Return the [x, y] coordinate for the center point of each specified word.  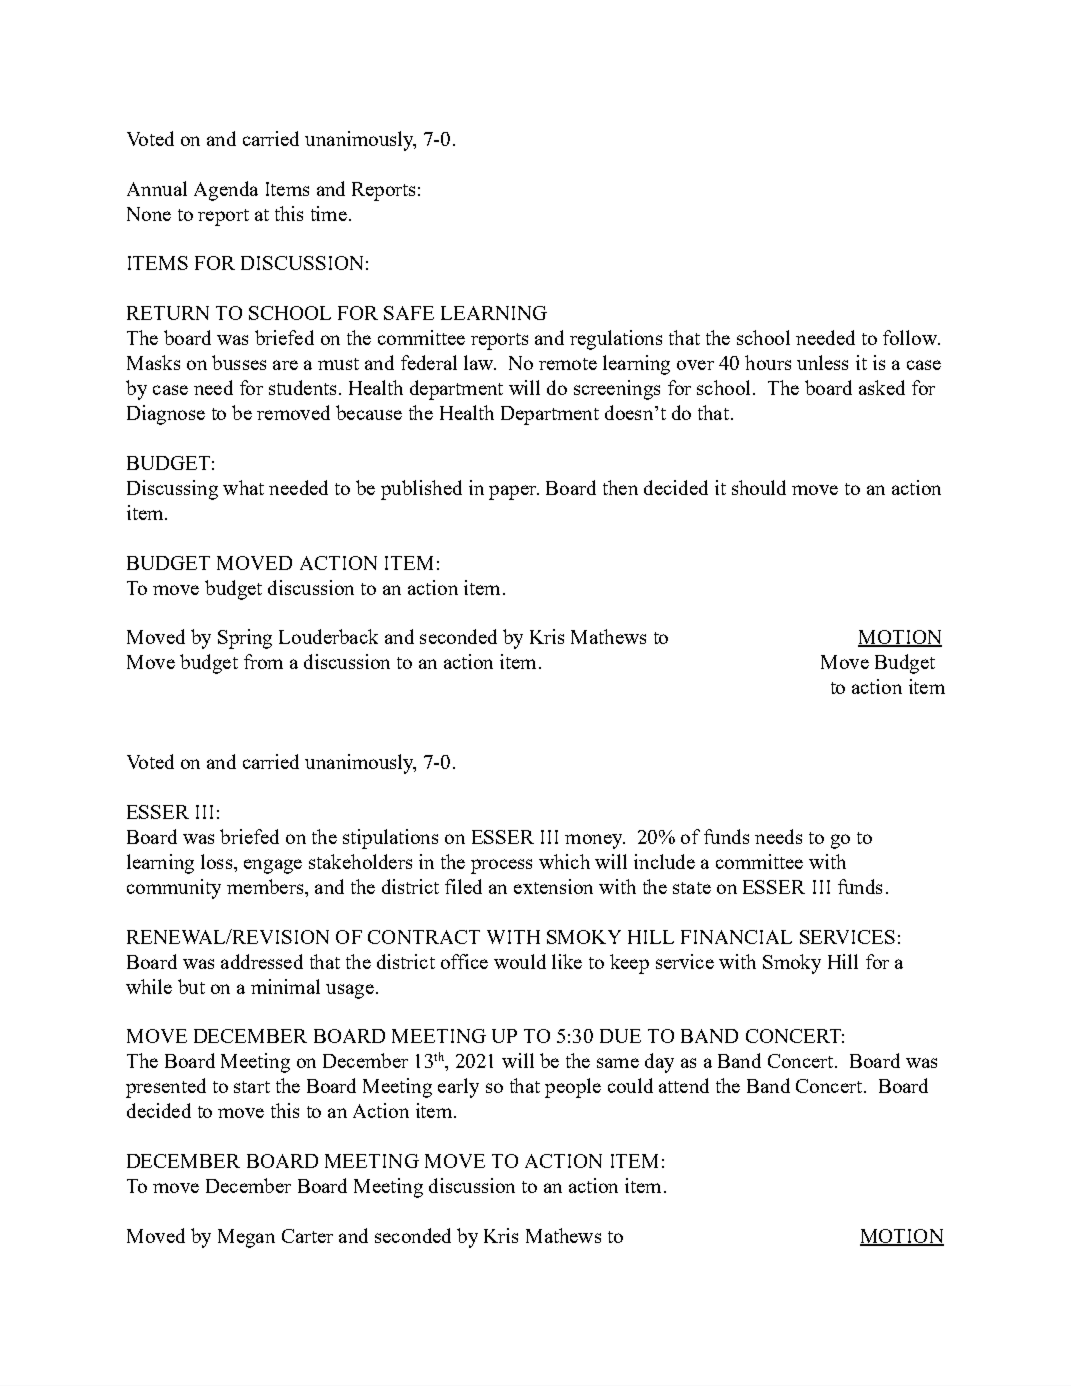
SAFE [409, 313]
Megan [246, 1238]
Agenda [226, 191]
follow [911, 337]
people [573, 1088]
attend [684, 1085]
